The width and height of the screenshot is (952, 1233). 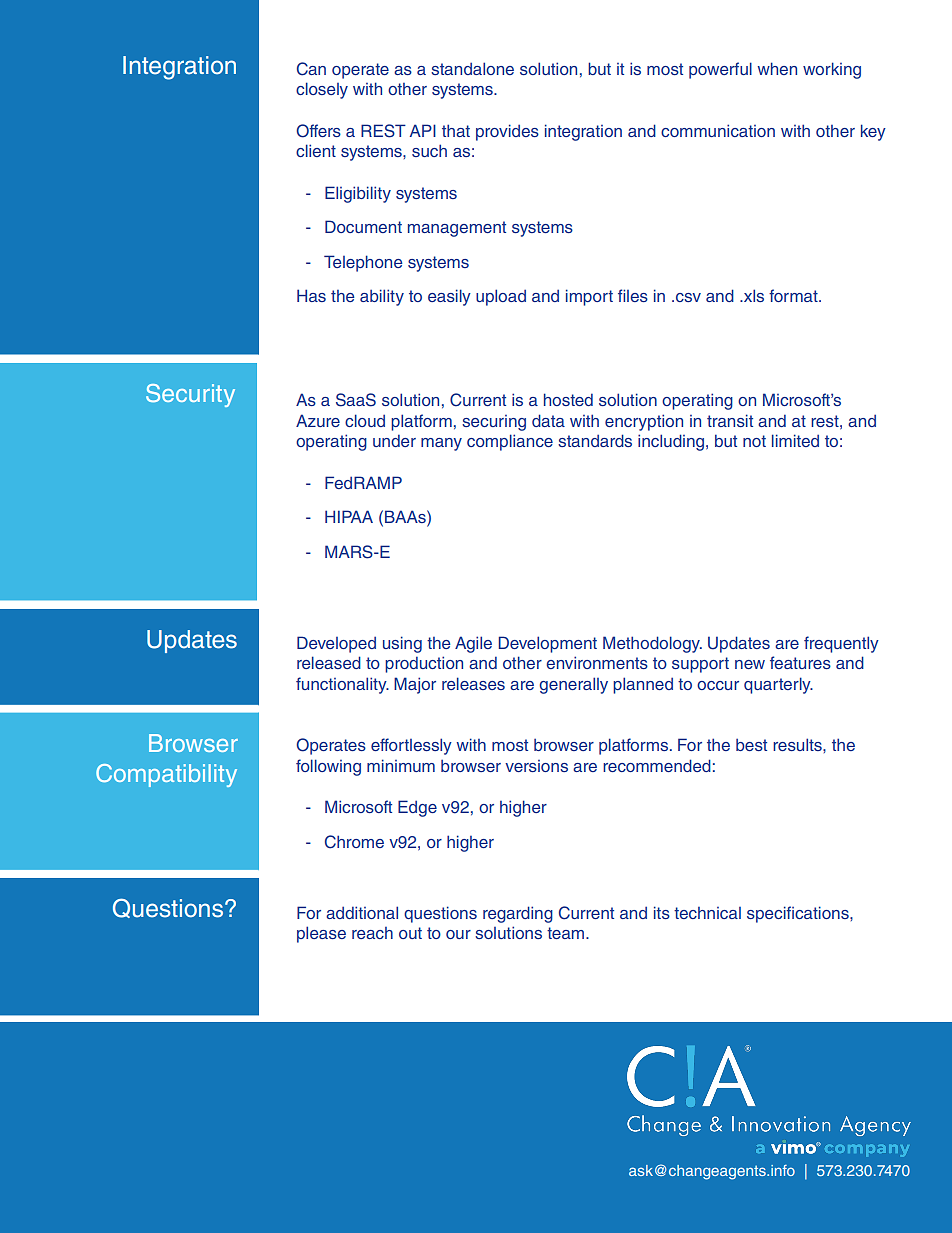 What do you see at coordinates (510, 442) in the screenshot?
I see `compliance` at bounding box center [510, 442].
